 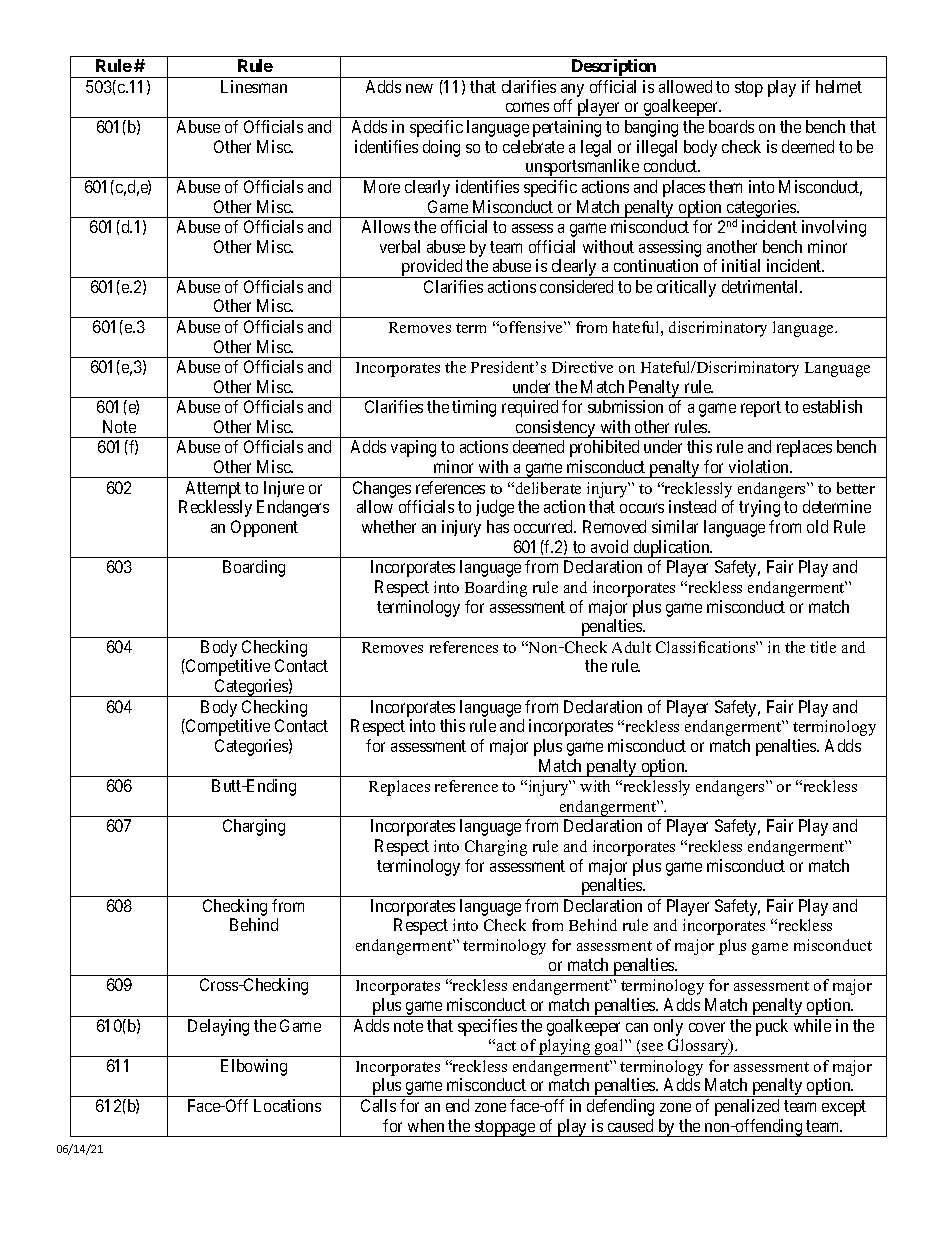 I want to click on Delaying, so click(x=218, y=1027).
